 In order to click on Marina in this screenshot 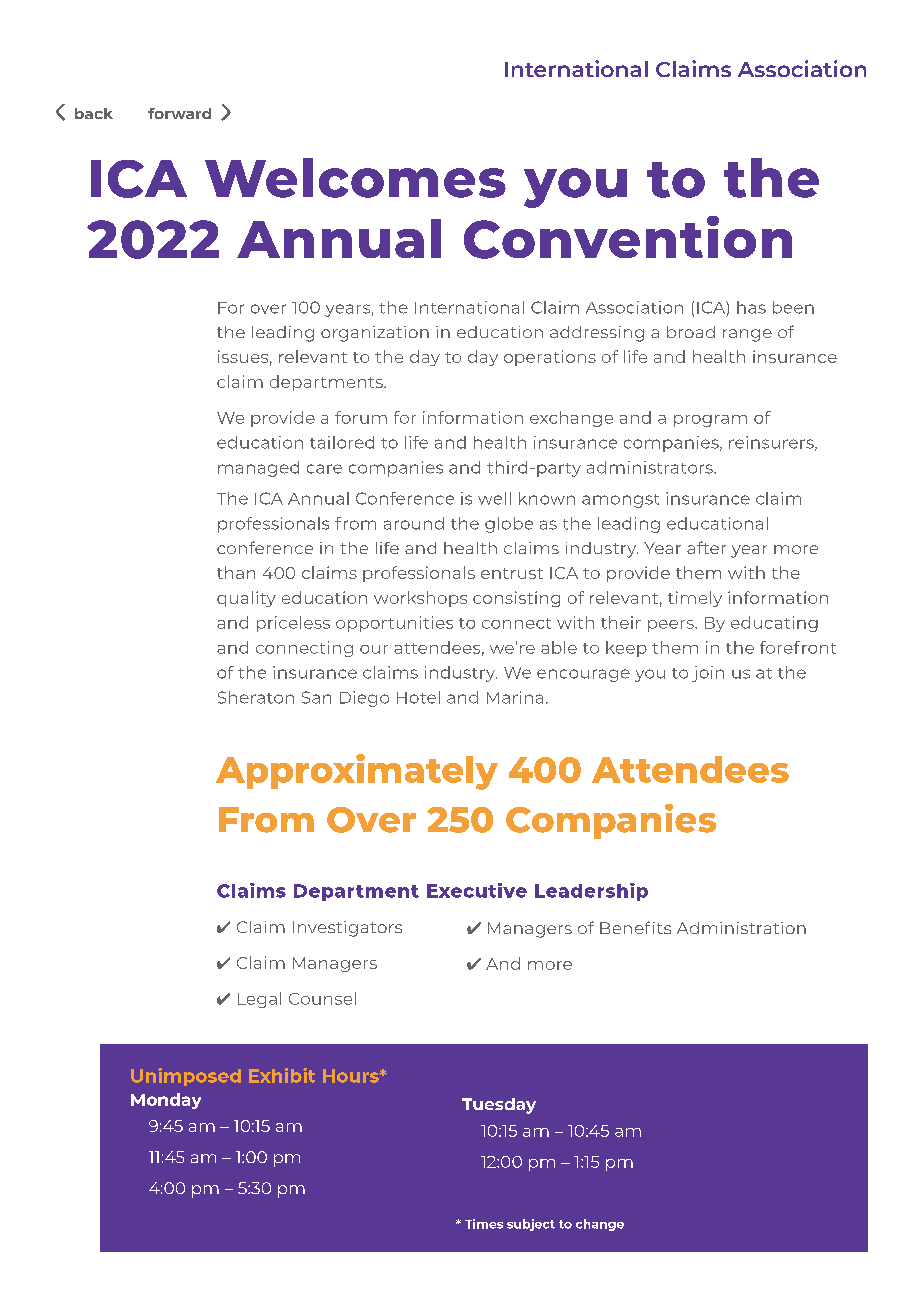, I will do `click(515, 697)`.
